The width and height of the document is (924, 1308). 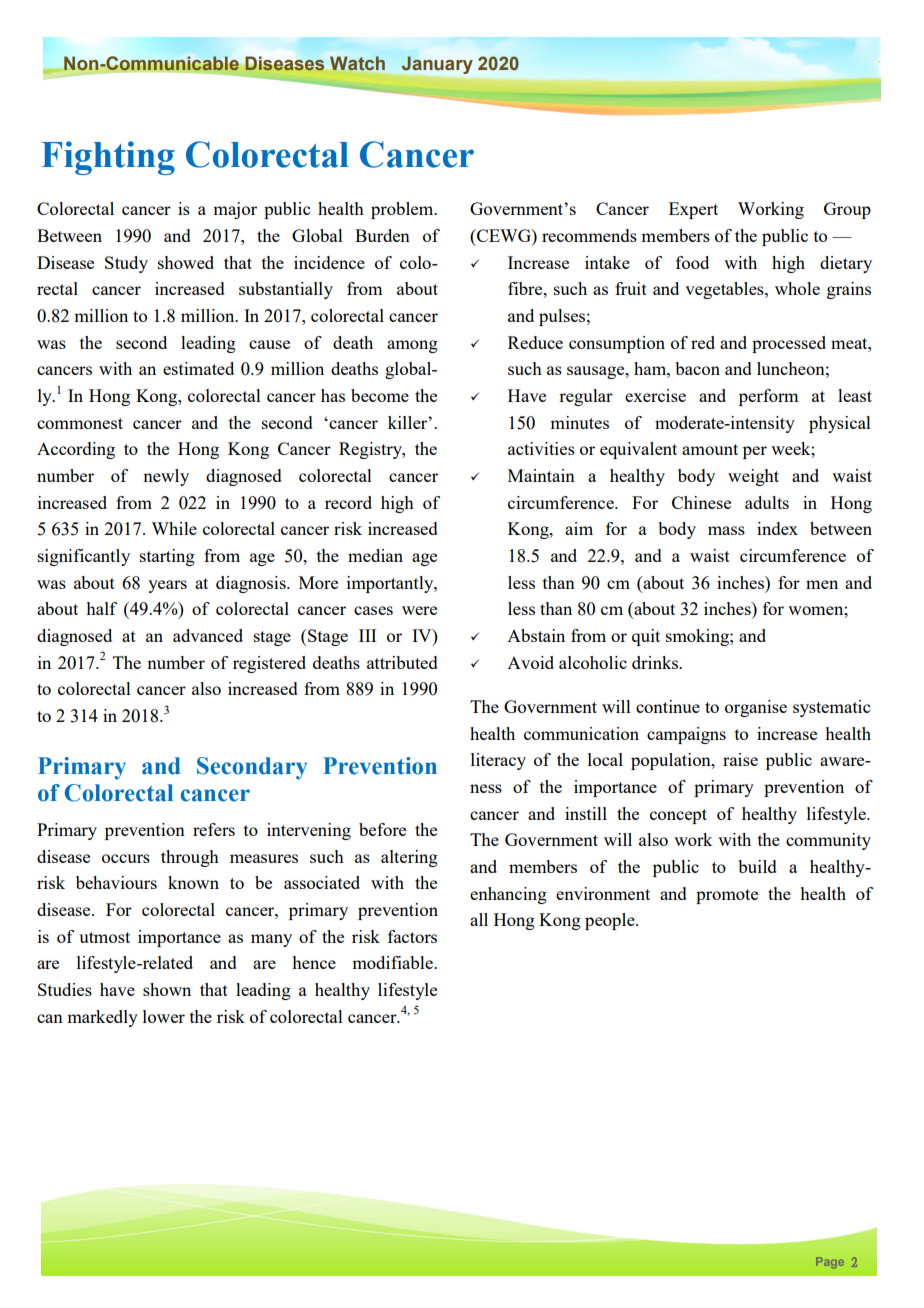 What do you see at coordinates (693, 210) in the document?
I see `Expert` at bounding box center [693, 210].
